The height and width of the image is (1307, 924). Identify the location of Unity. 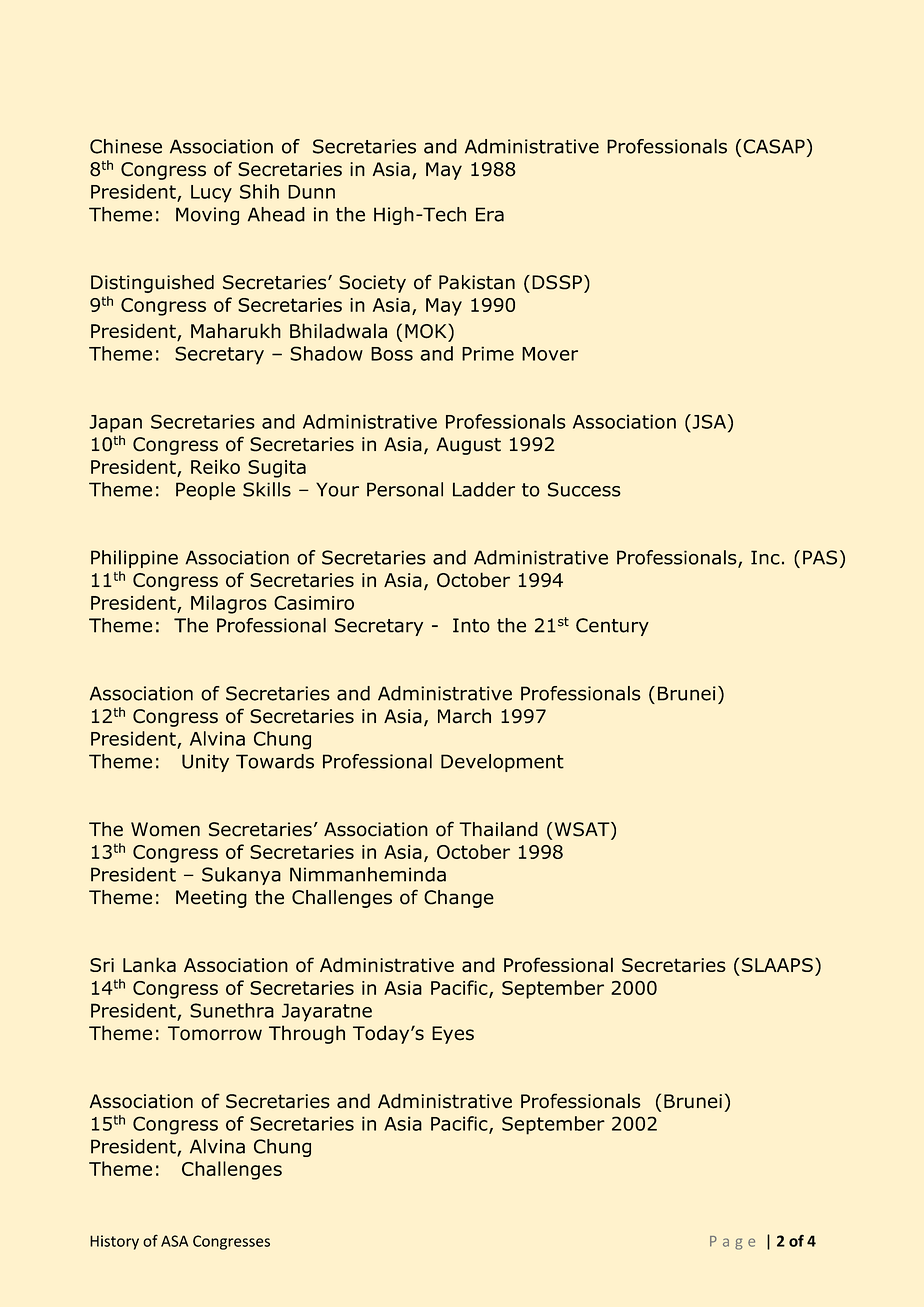
(205, 763).
